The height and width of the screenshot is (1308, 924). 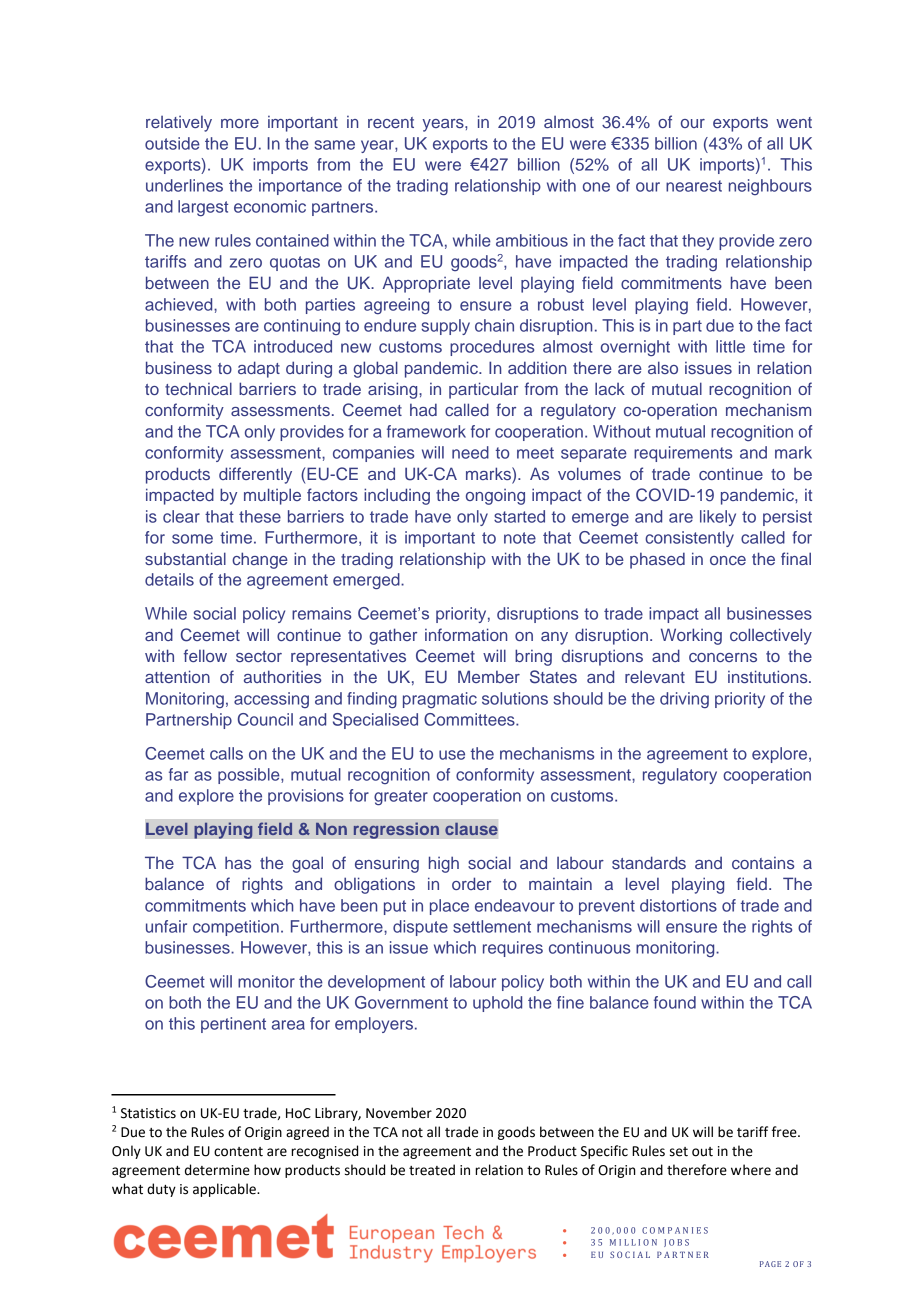 I want to click on outside, so click(x=172, y=143).
